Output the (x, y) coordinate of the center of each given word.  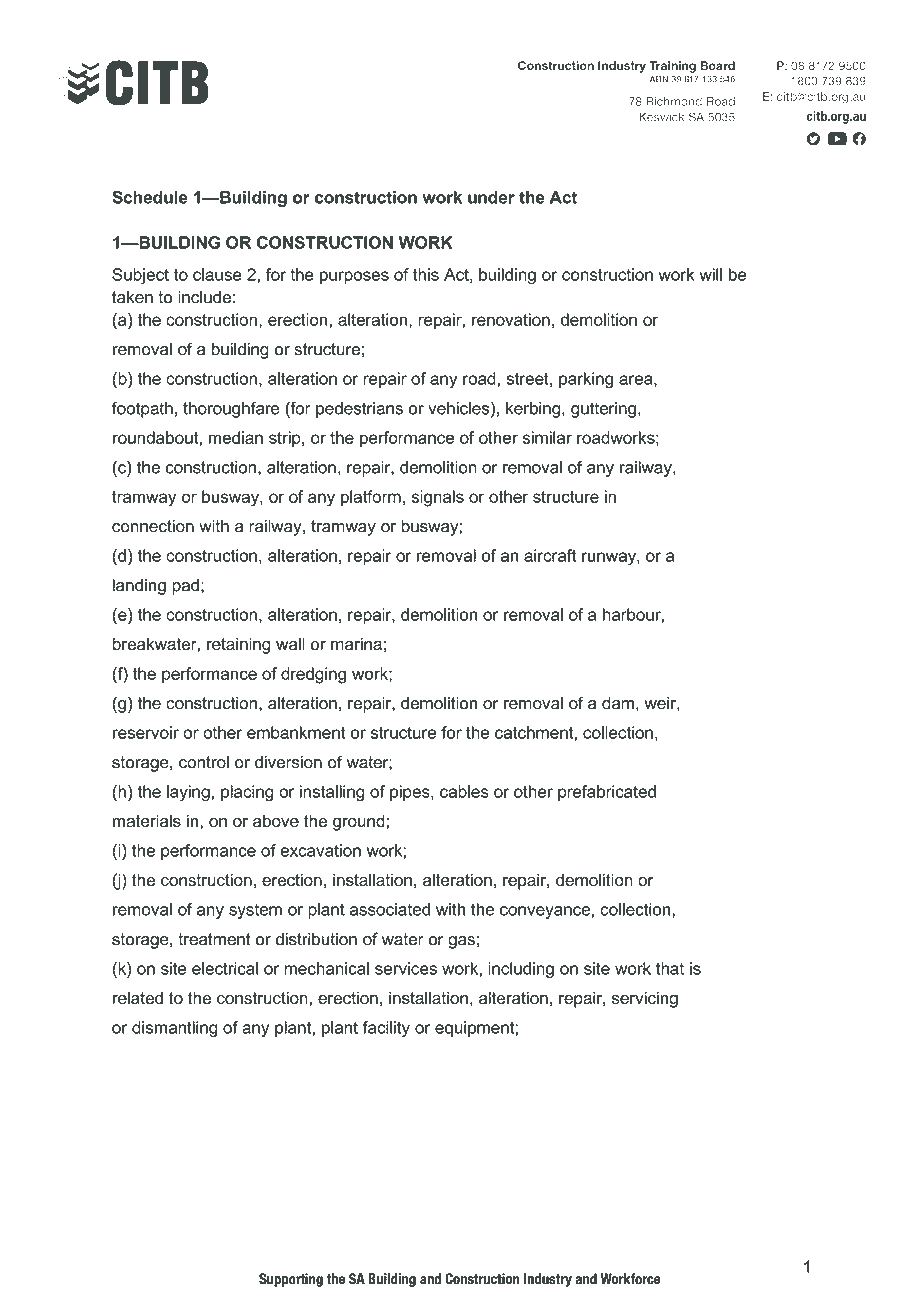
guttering (603, 410)
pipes (411, 793)
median (236, 437)
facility (386, 1029)
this (426, 274)
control (204, 762)
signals (437, 498)
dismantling (175, 1029)
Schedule (150, 197)
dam (618, 703)
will (710, 274)
